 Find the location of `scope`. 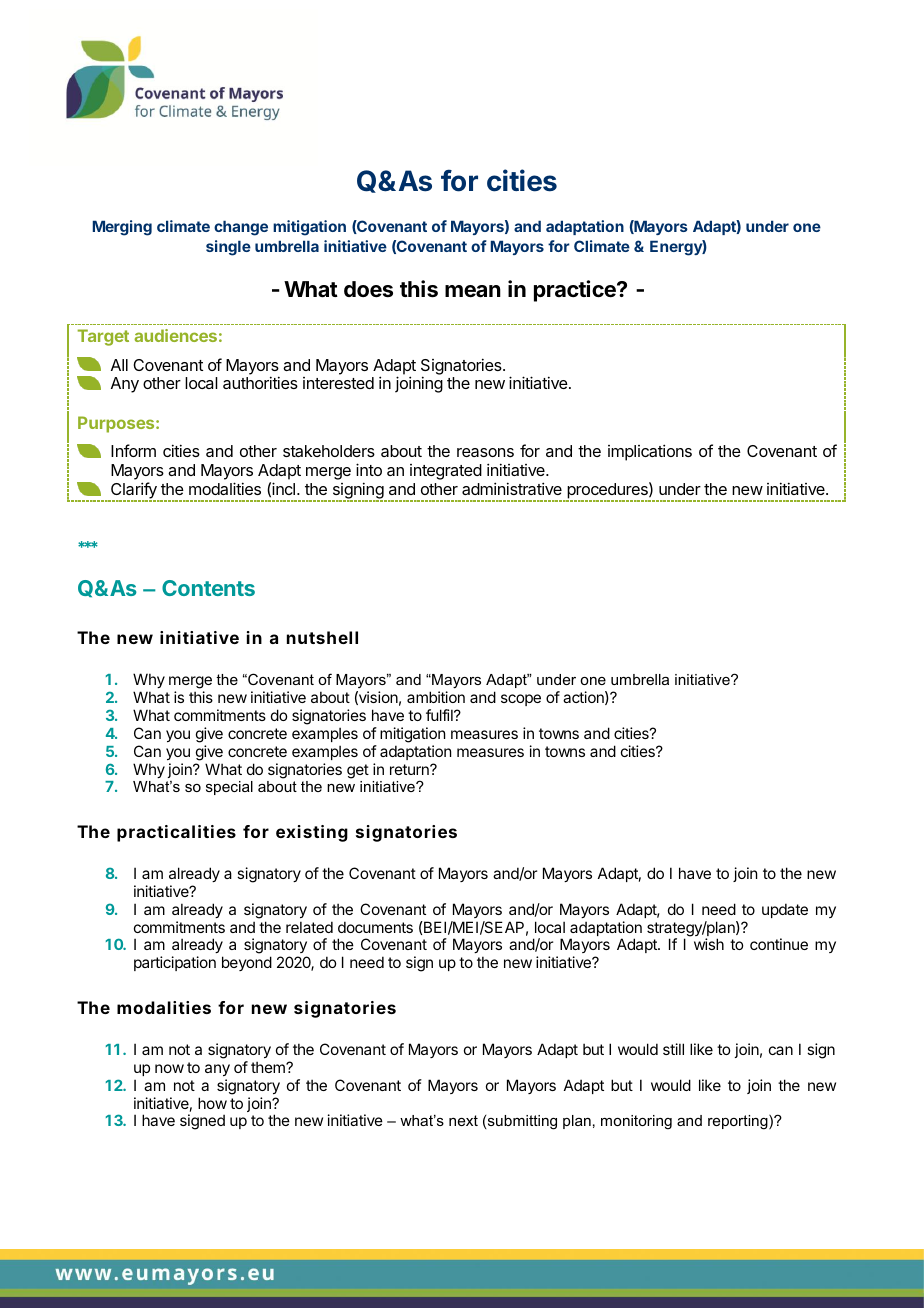

scope is located at coordinates (521, 700).
